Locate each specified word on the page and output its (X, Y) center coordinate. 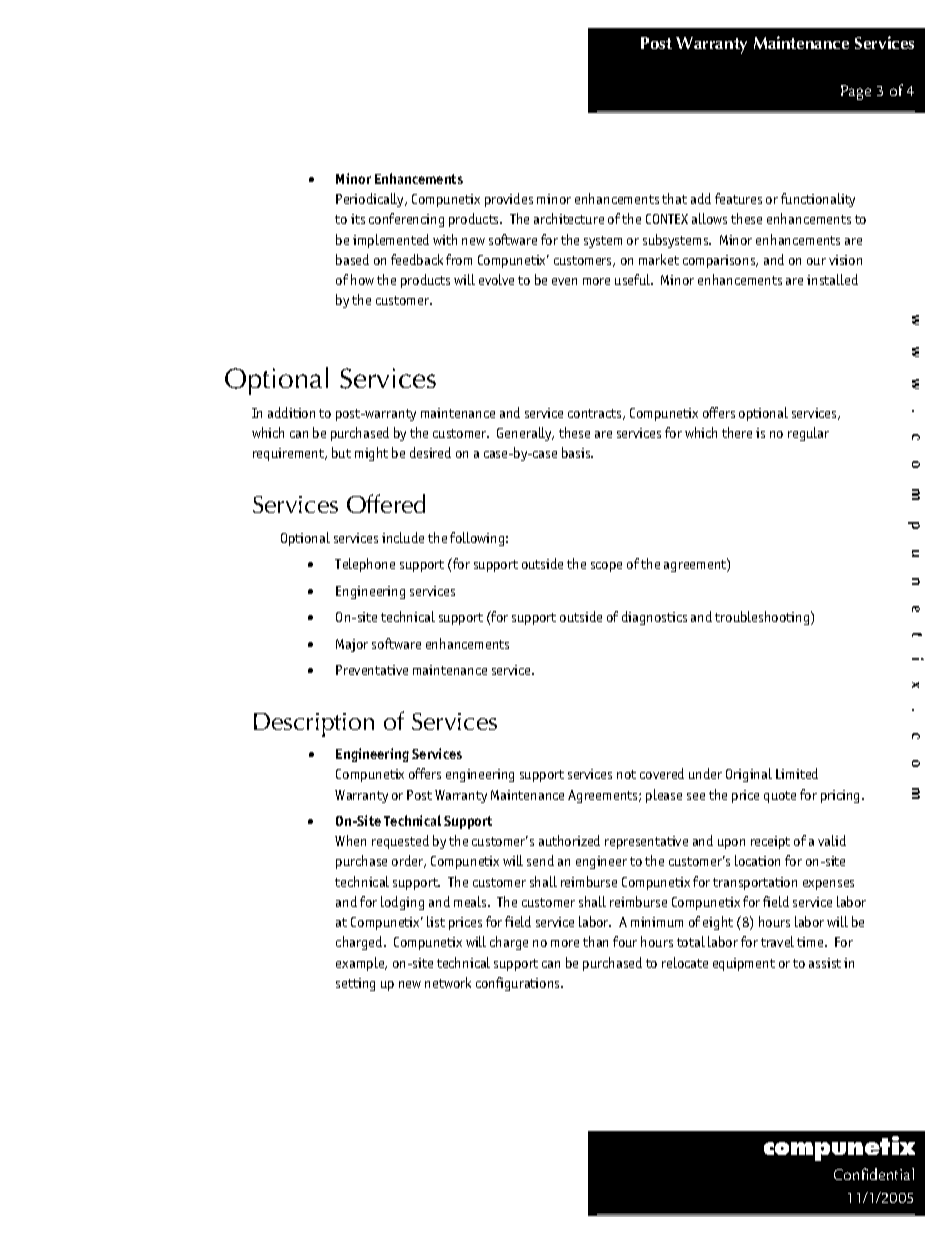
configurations (519, 984)
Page (856, 92)
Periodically (371, 200)
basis (577, 452)
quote (780, 797)
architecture (569, 218)
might (371, 454)
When (350, 840)
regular (808, 434)
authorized (569, 840)
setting (355, 984)
